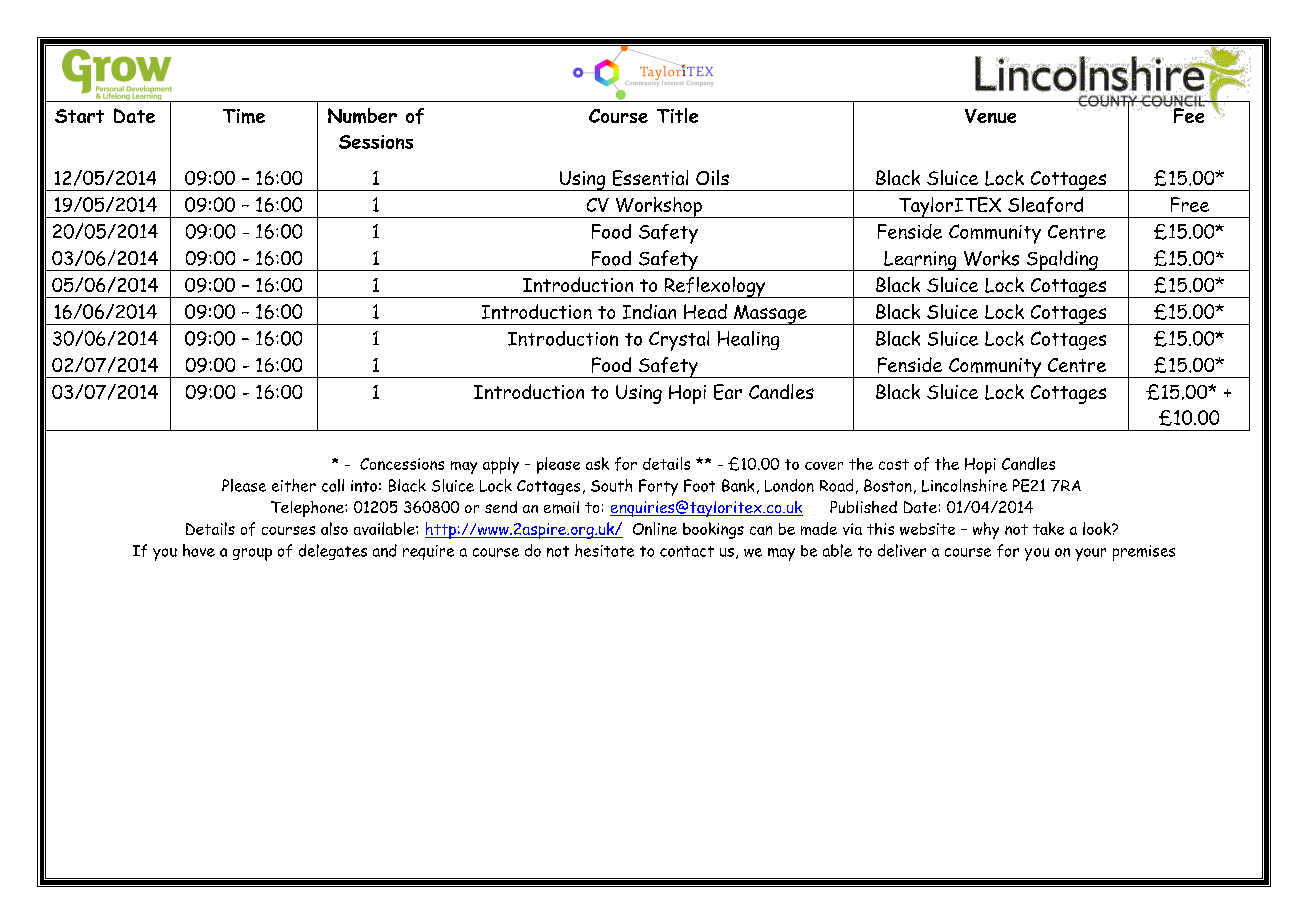 The image size is (1308, 924). I want to click on Massage, so click(770, 315).
